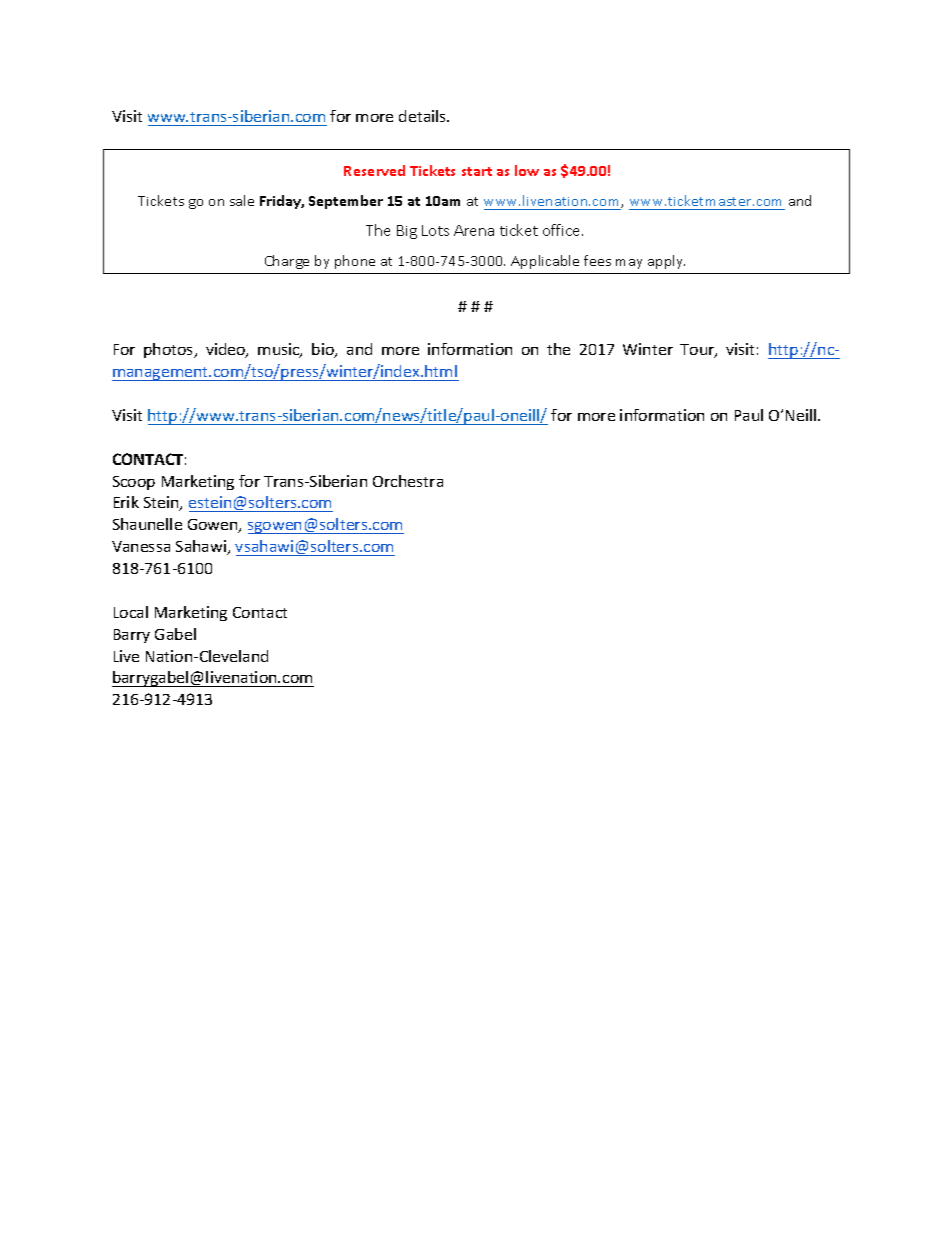 This page has height=1233, width=952. What do you see at coordinates (131, 612) in the page?
I see `Local` at bounding box center [131, 612].
